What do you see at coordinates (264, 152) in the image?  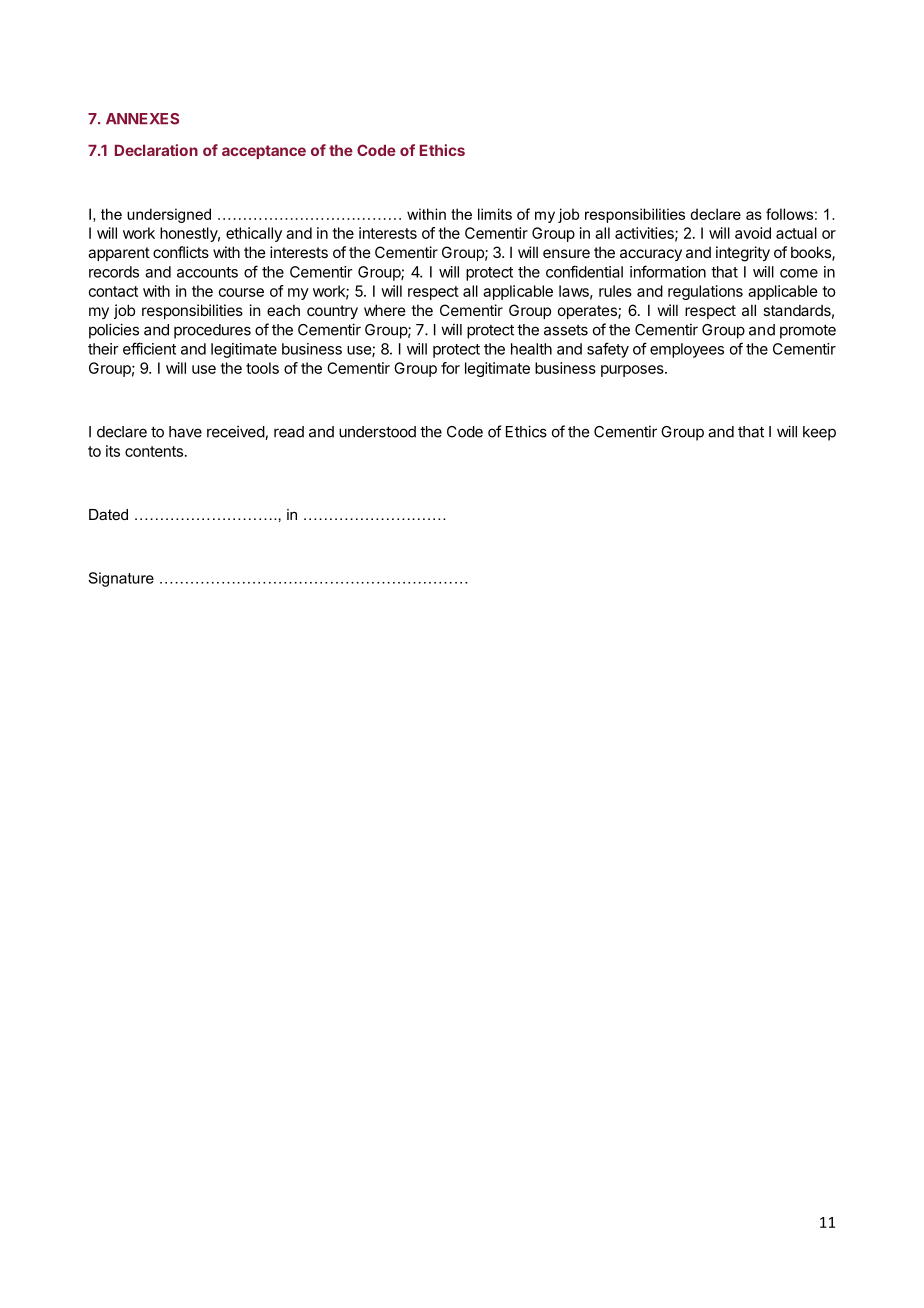 I see `acceptance` at bounding box center [264, 152].
